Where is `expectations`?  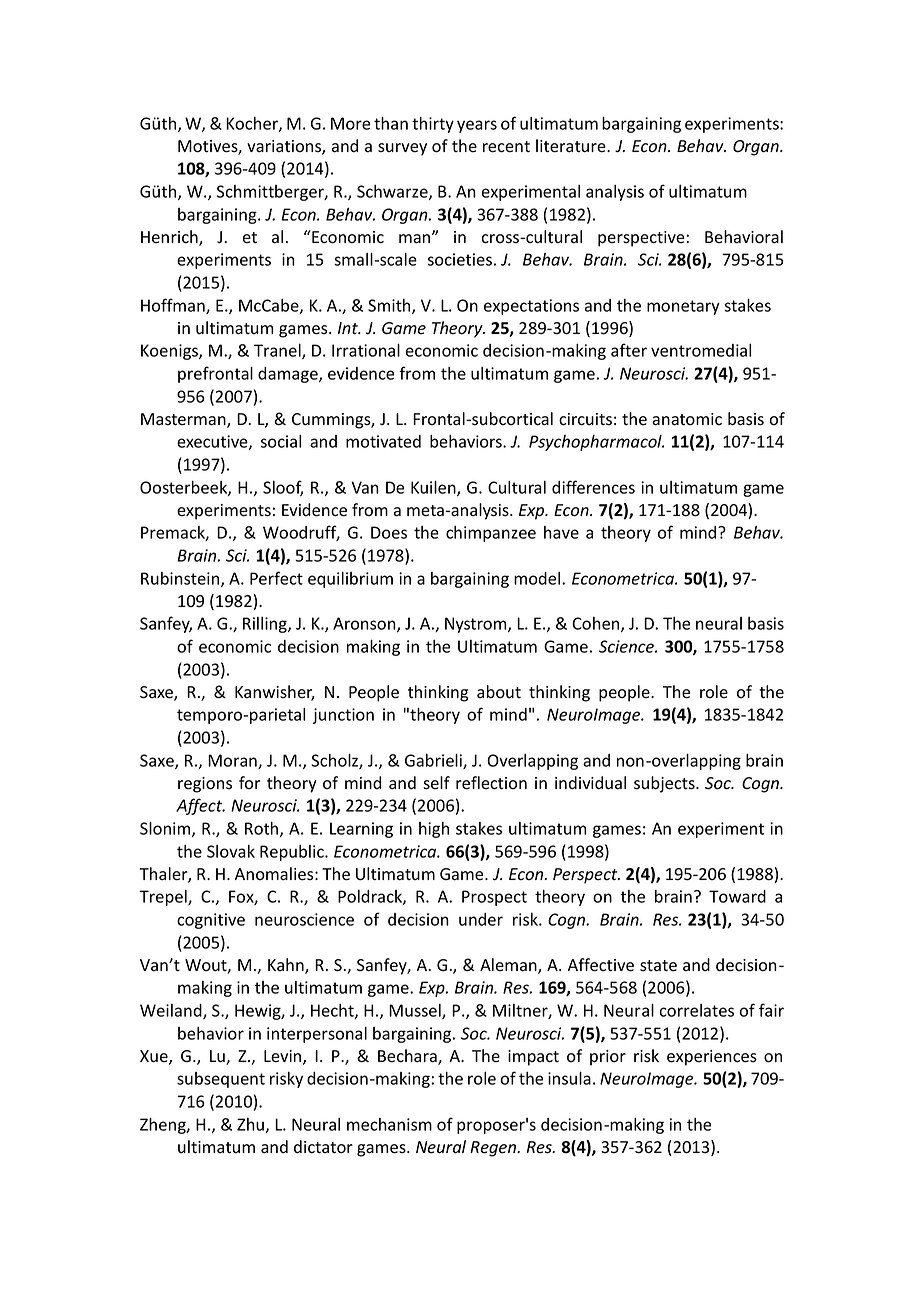 expectations is located at coordinates (531, 307).
